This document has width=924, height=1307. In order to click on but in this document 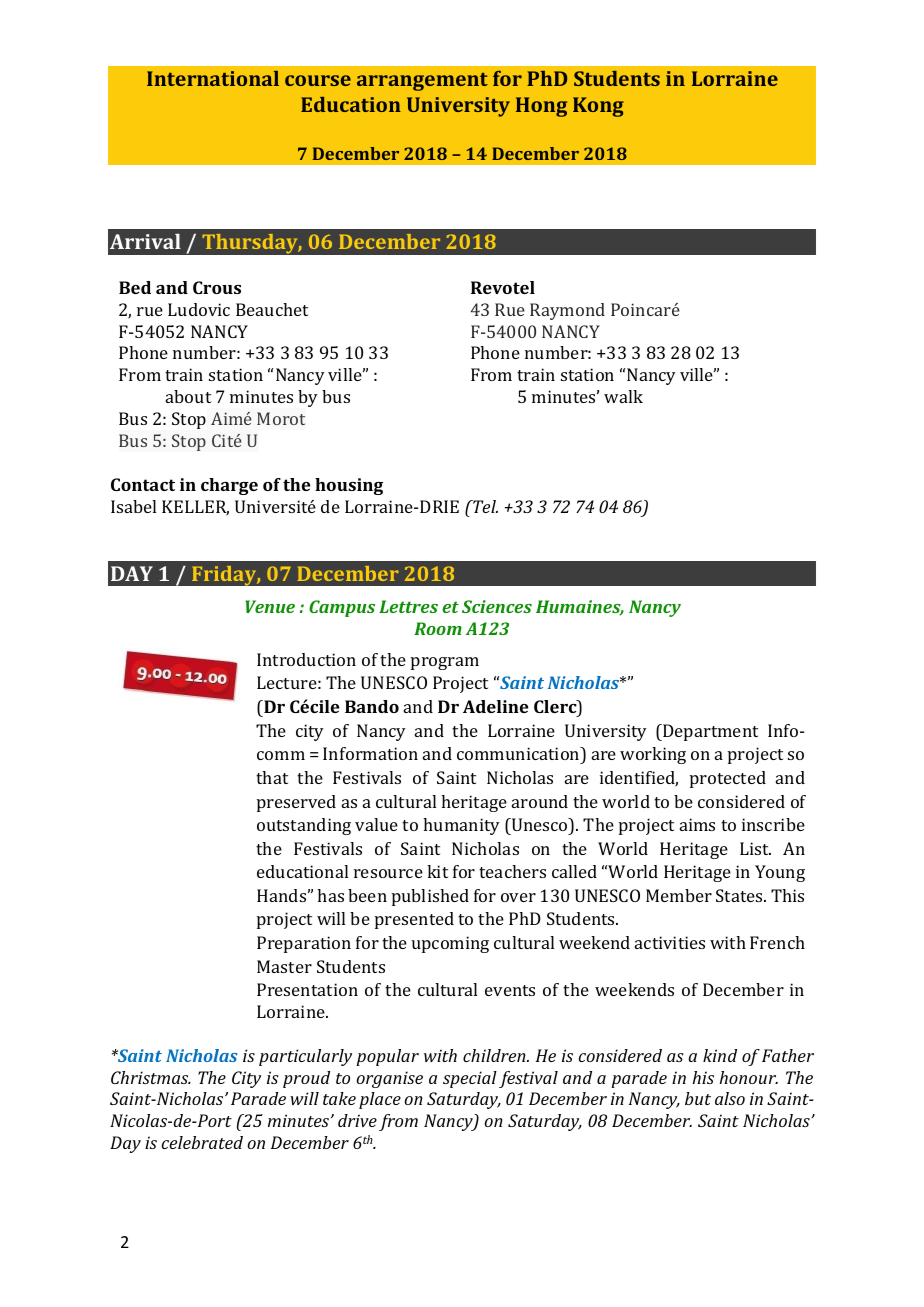, I will do `click(698, 1098)`.
